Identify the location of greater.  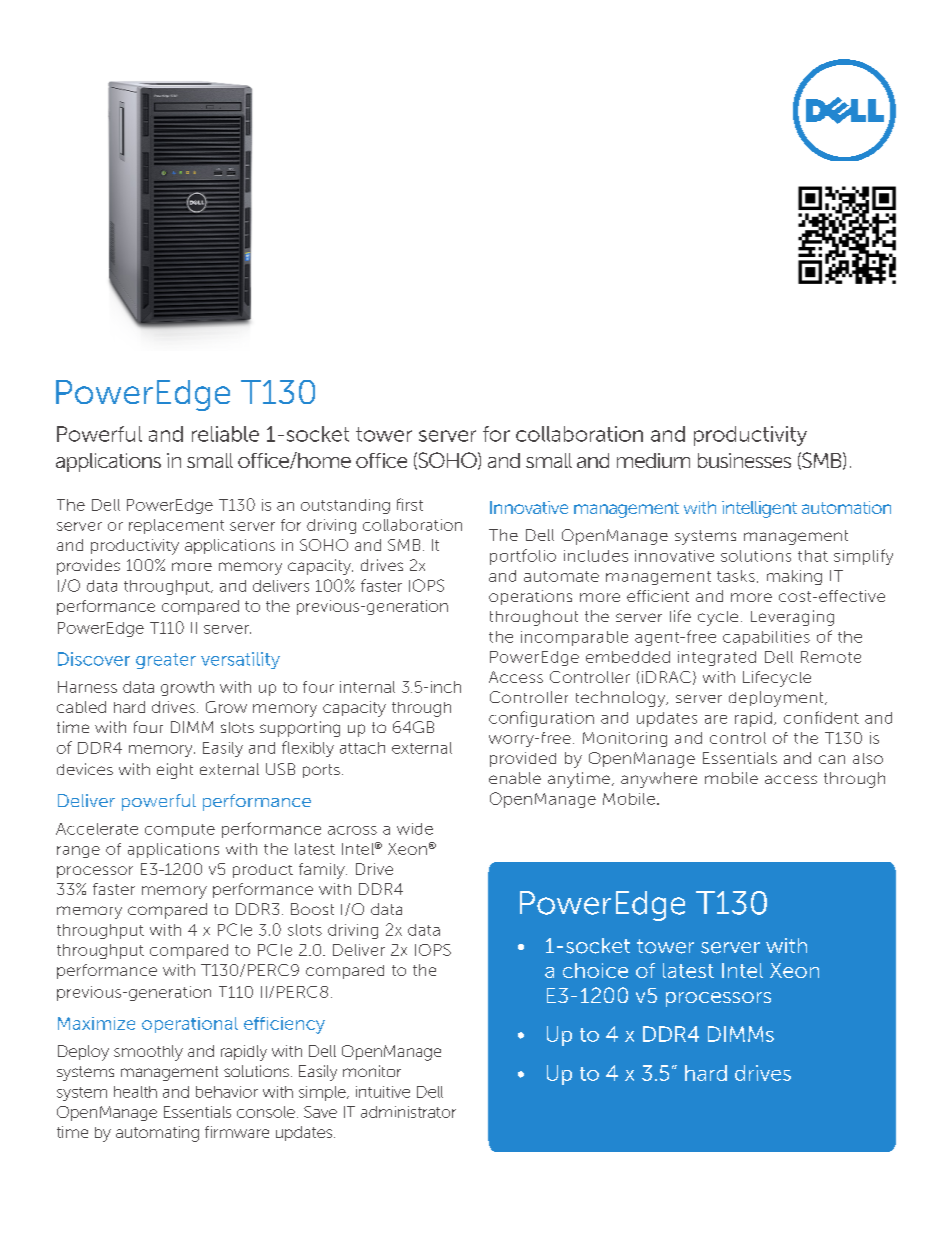
(166, 661).
